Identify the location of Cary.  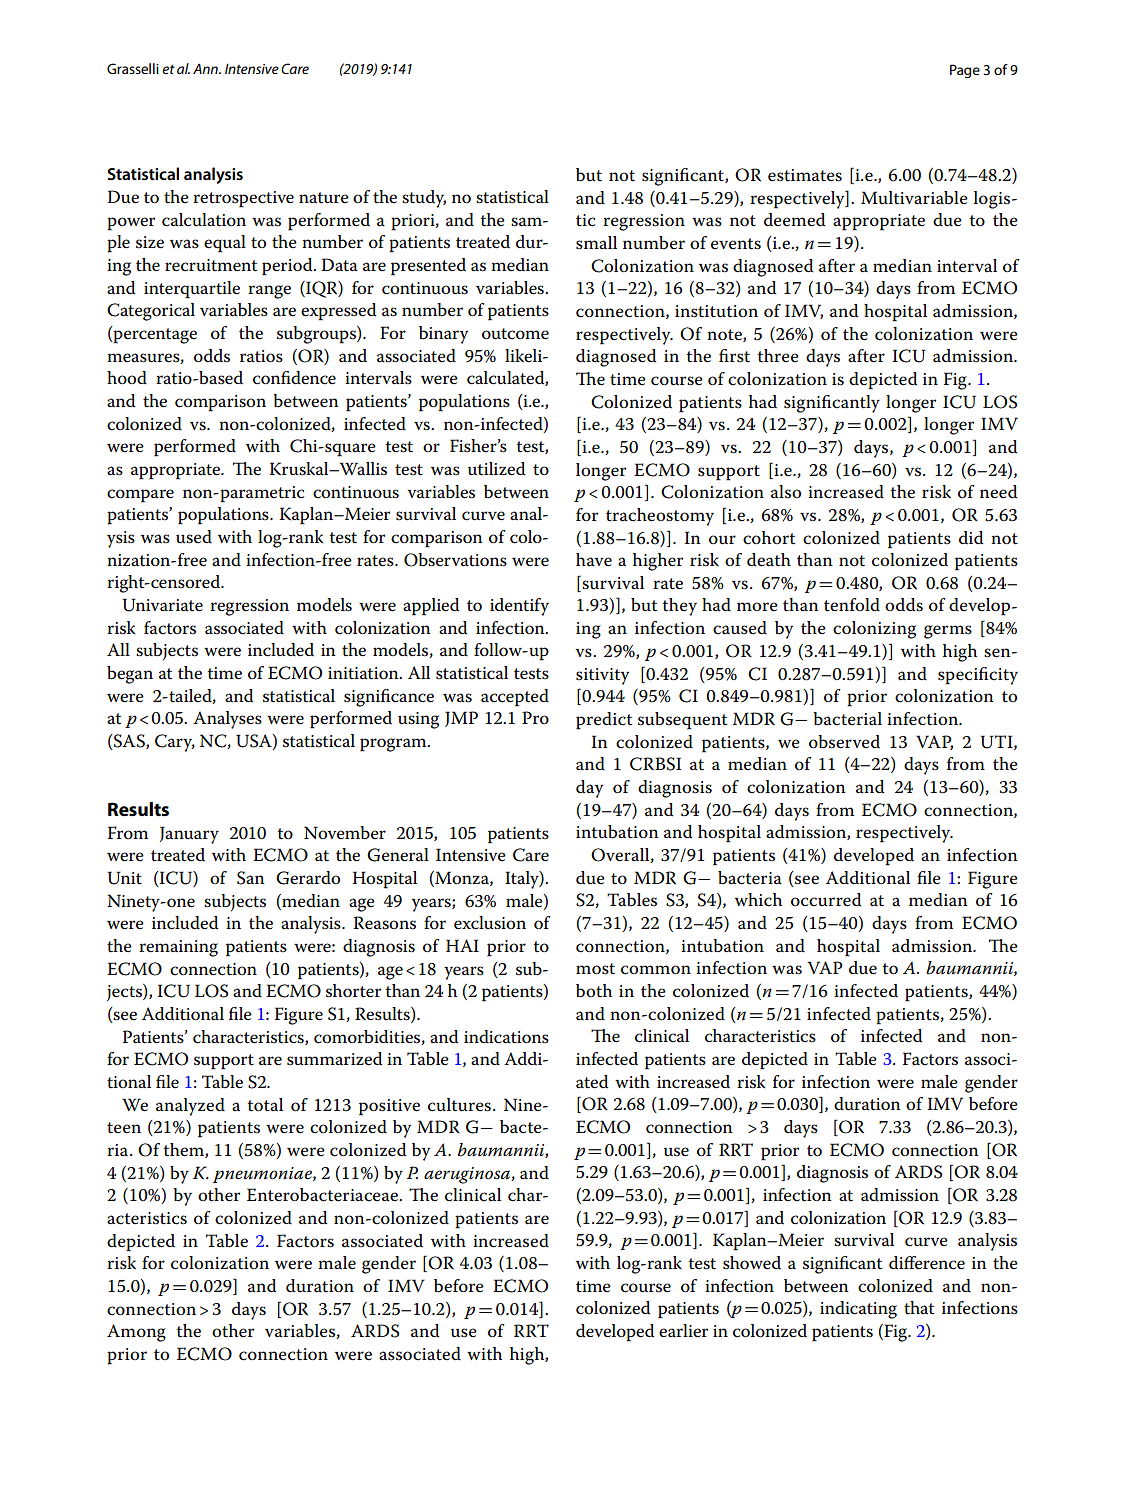
(175, 743).
